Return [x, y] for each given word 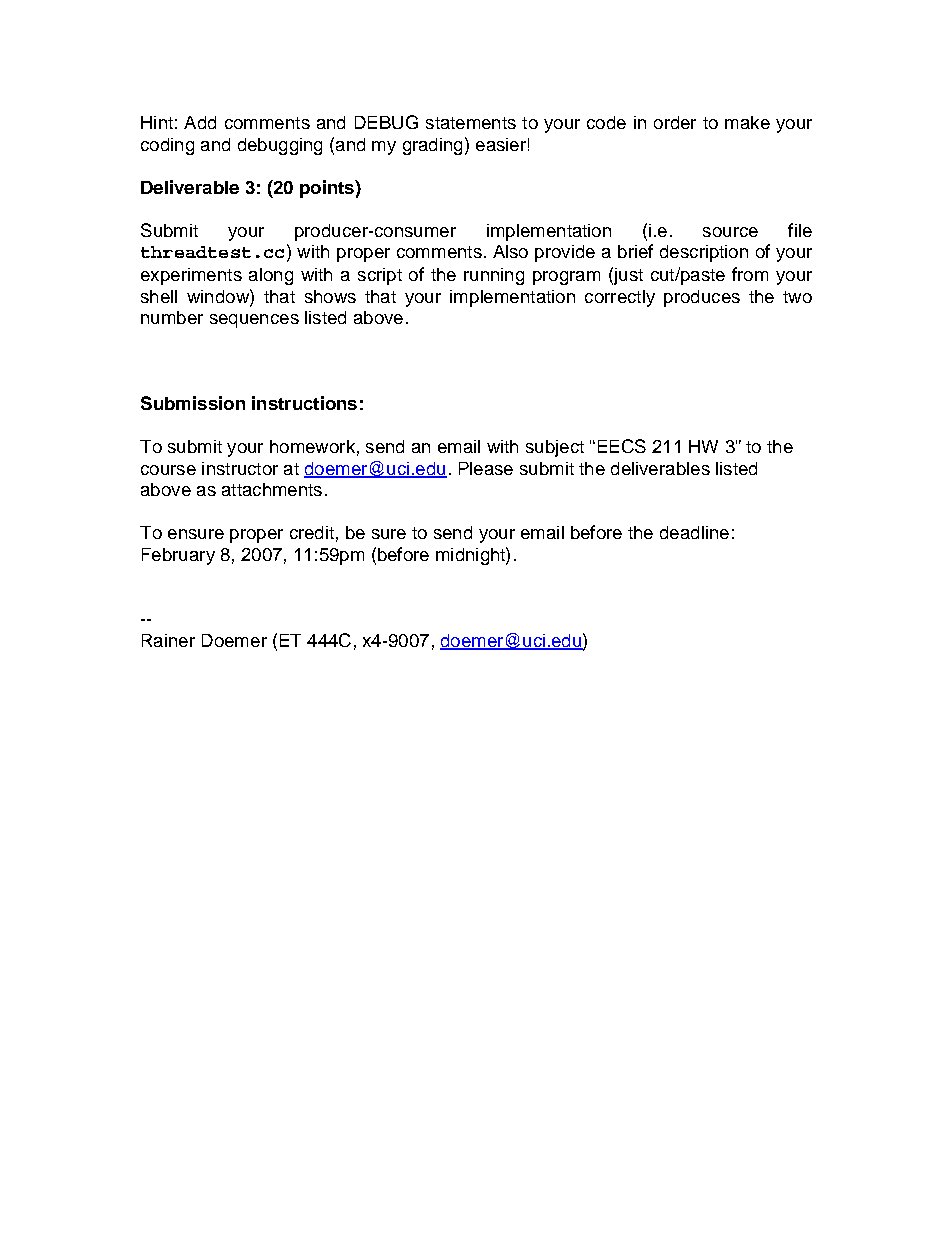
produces [702, 298]
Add [200, 122]
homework [312, 446]
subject [555, 448]
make [747, 122]
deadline [694, 532]
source [730, 232]
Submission [193, 403]
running [494, 276]
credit [312, 532]
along [271, 276]
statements [471, 123]
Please [486, 468]
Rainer [168, 640]
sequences [254, 321]
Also [510, 251]
